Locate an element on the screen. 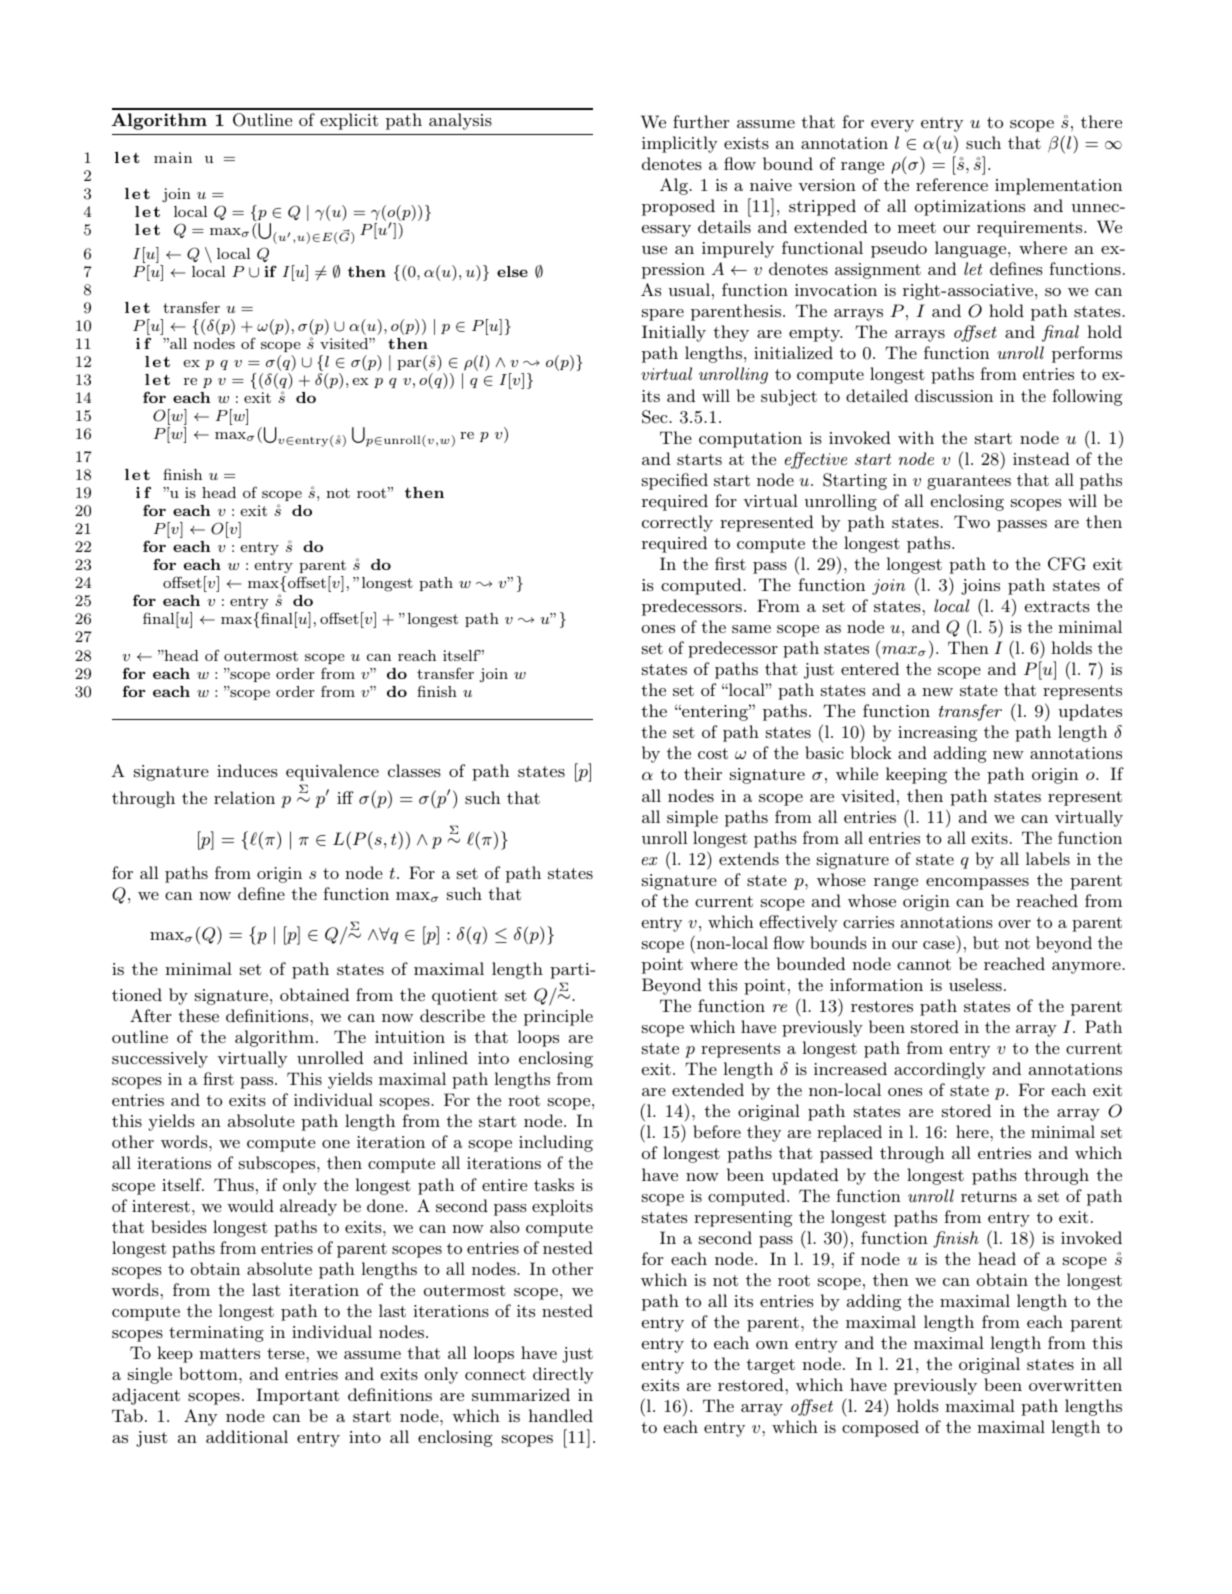 Image resolution: width=1232 pixels, height=1594 pixels. reference is located at coordinates (952, 184).
